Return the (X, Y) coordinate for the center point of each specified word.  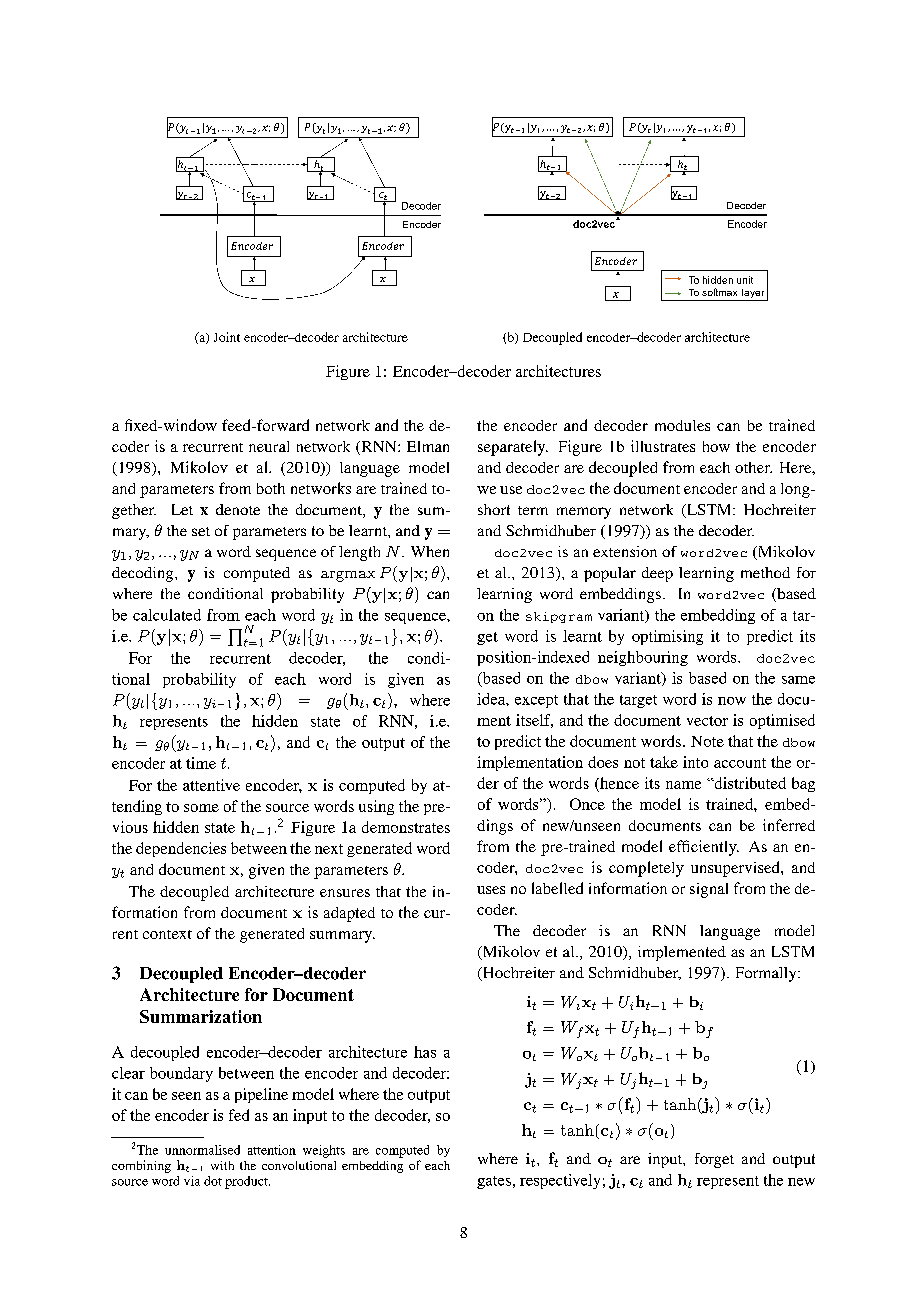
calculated (167, 615)
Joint (227, 337)
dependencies (181, 849)
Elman (428, 446)
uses (491, 890)
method (765, 572)
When (430, 551)
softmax (719, 292)
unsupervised (736, 869)
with (222, 1165)
